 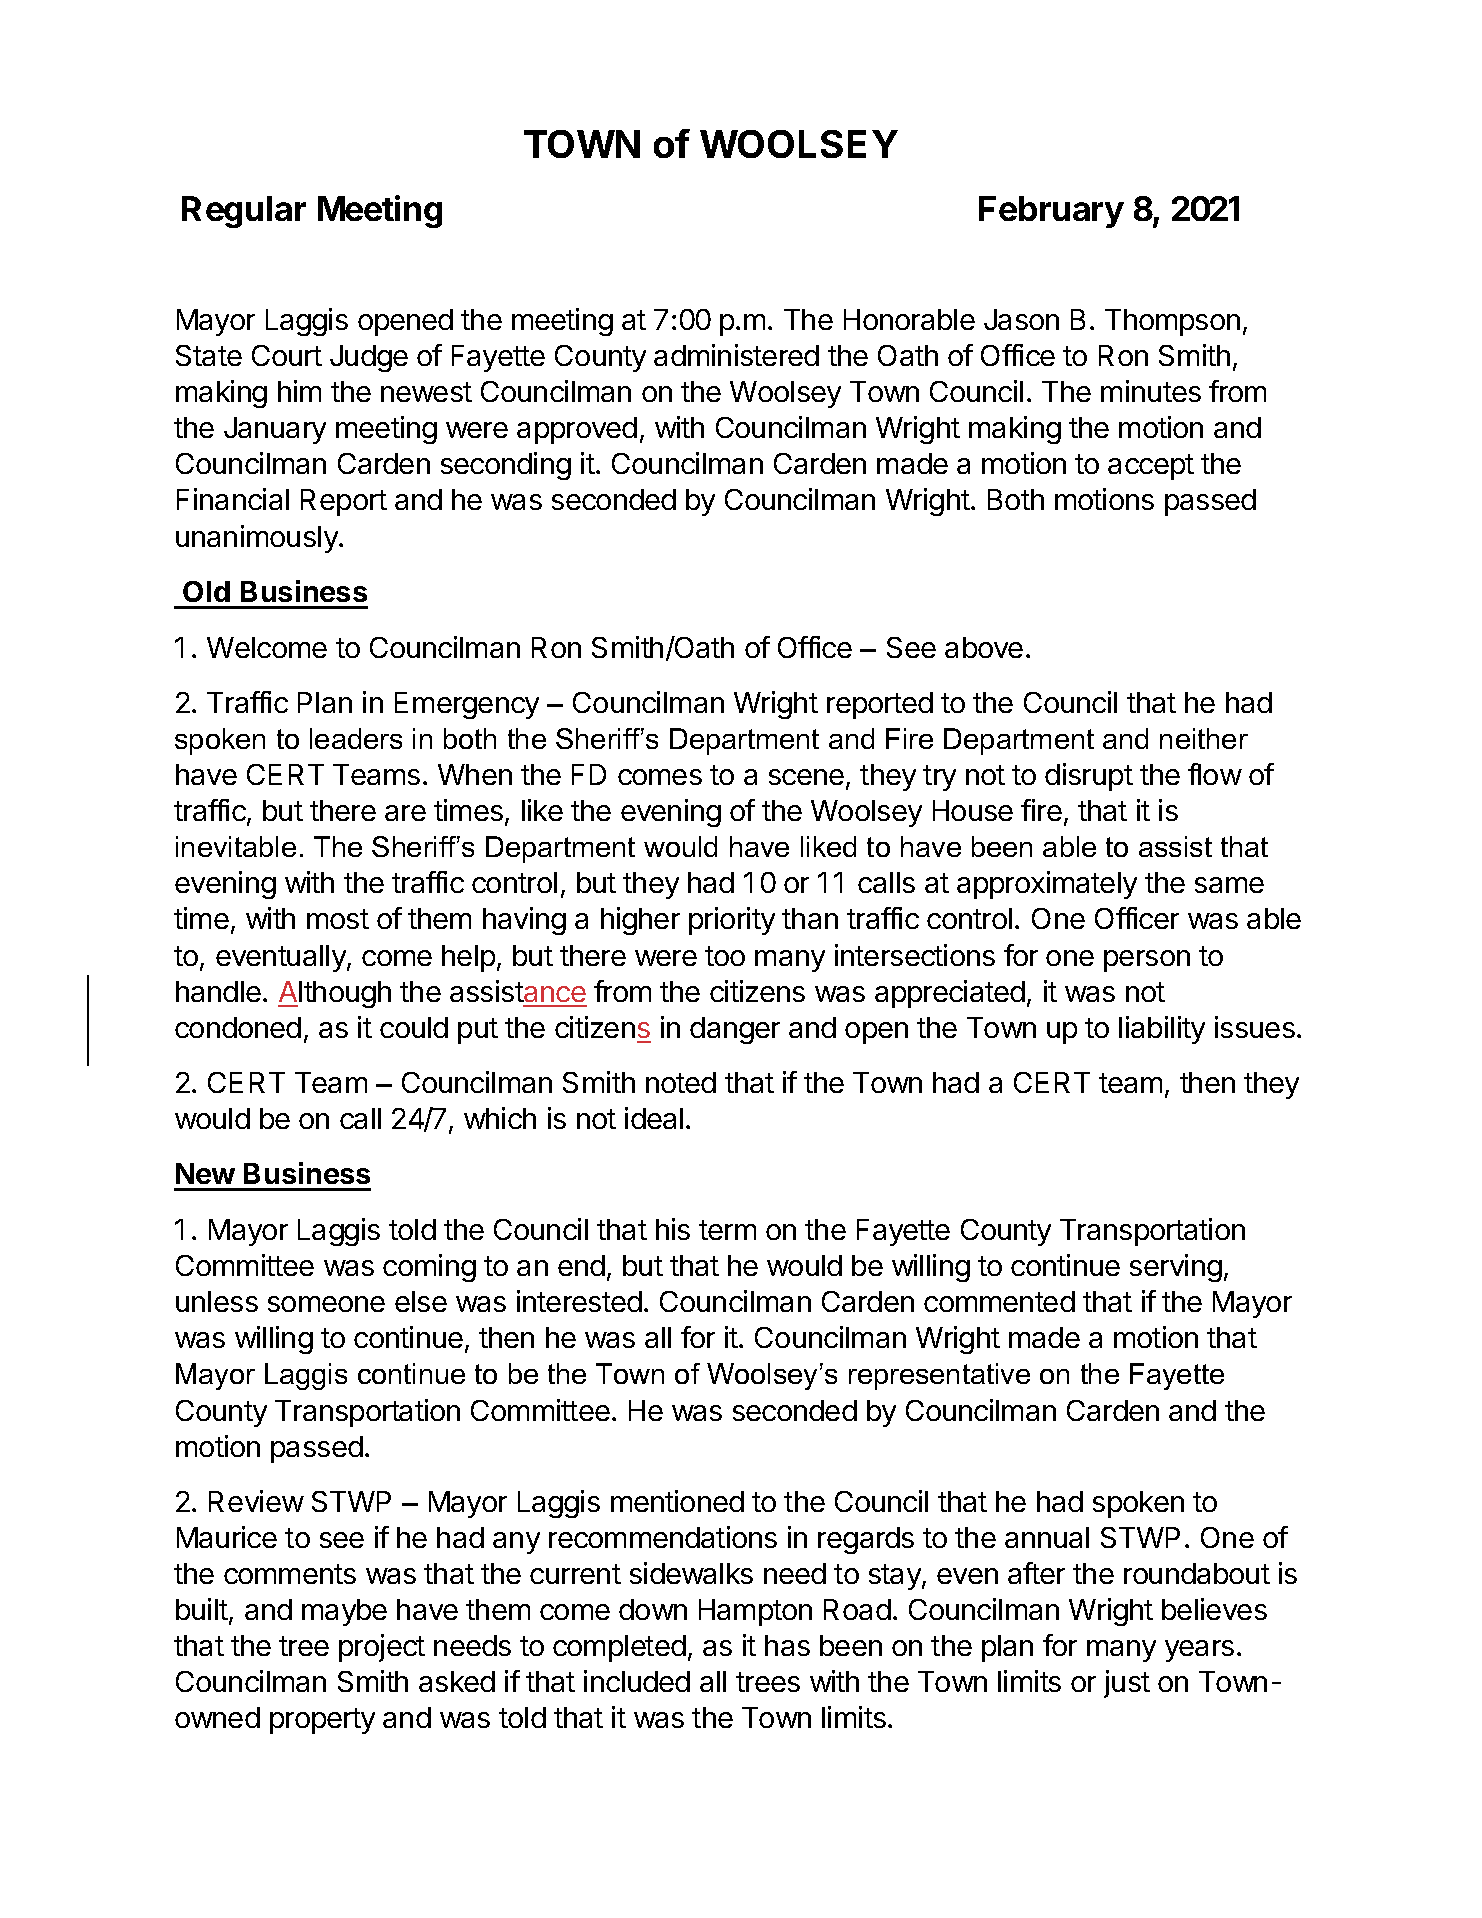 I want to click on February, so click(x=1051, y=212).
